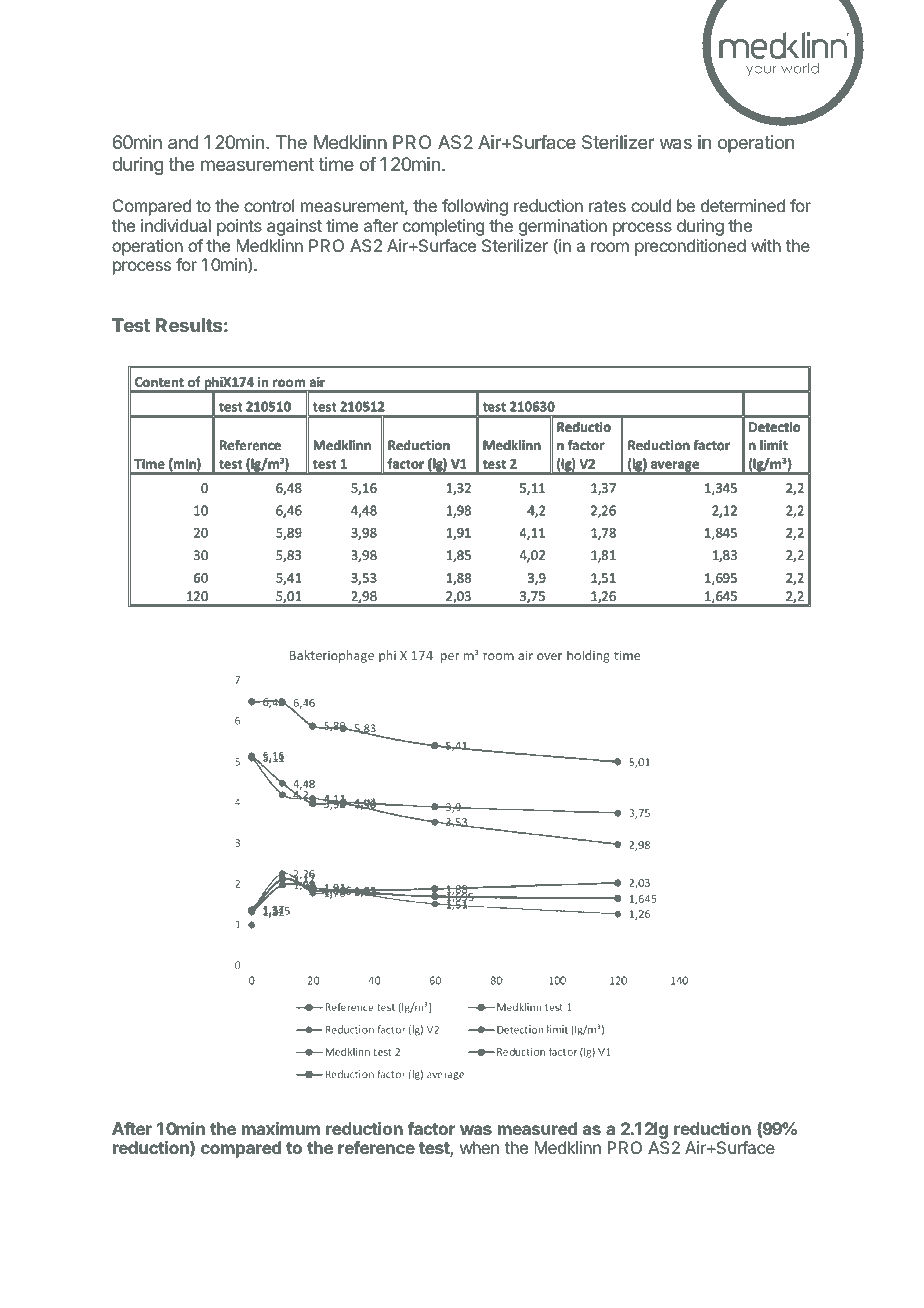 This screenshot has width=924, height=1308. What do you see at coordinates (766, 245) in the screenshot?
I see `with` at bounding box center [766, 245].
